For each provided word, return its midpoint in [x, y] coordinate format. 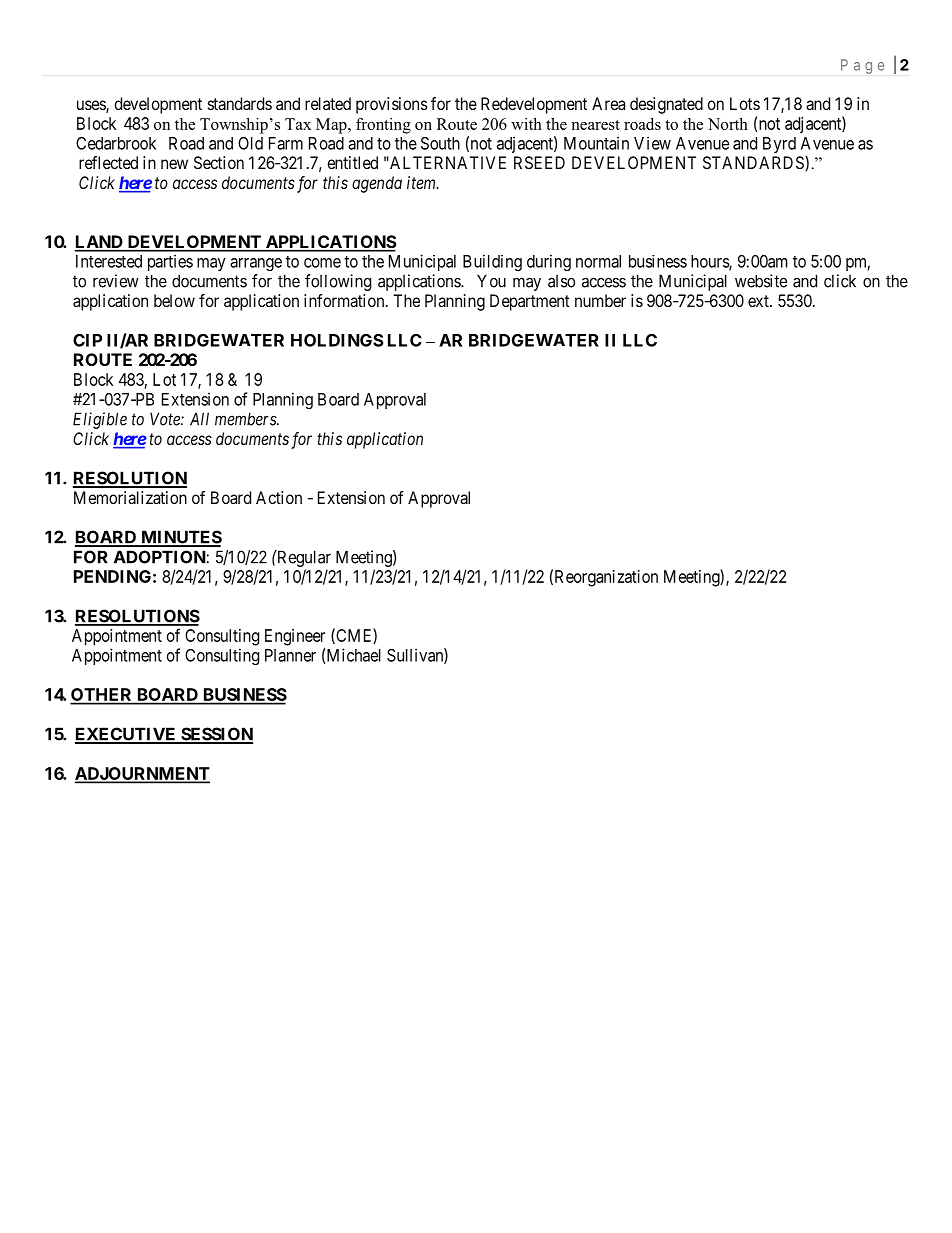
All [199, 419]
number [600, 300]
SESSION [216, 735]
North [728, 124]
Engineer [295, 637]
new [174, 164]
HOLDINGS [337, 340]
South [440, 143]
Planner [290, 655]
